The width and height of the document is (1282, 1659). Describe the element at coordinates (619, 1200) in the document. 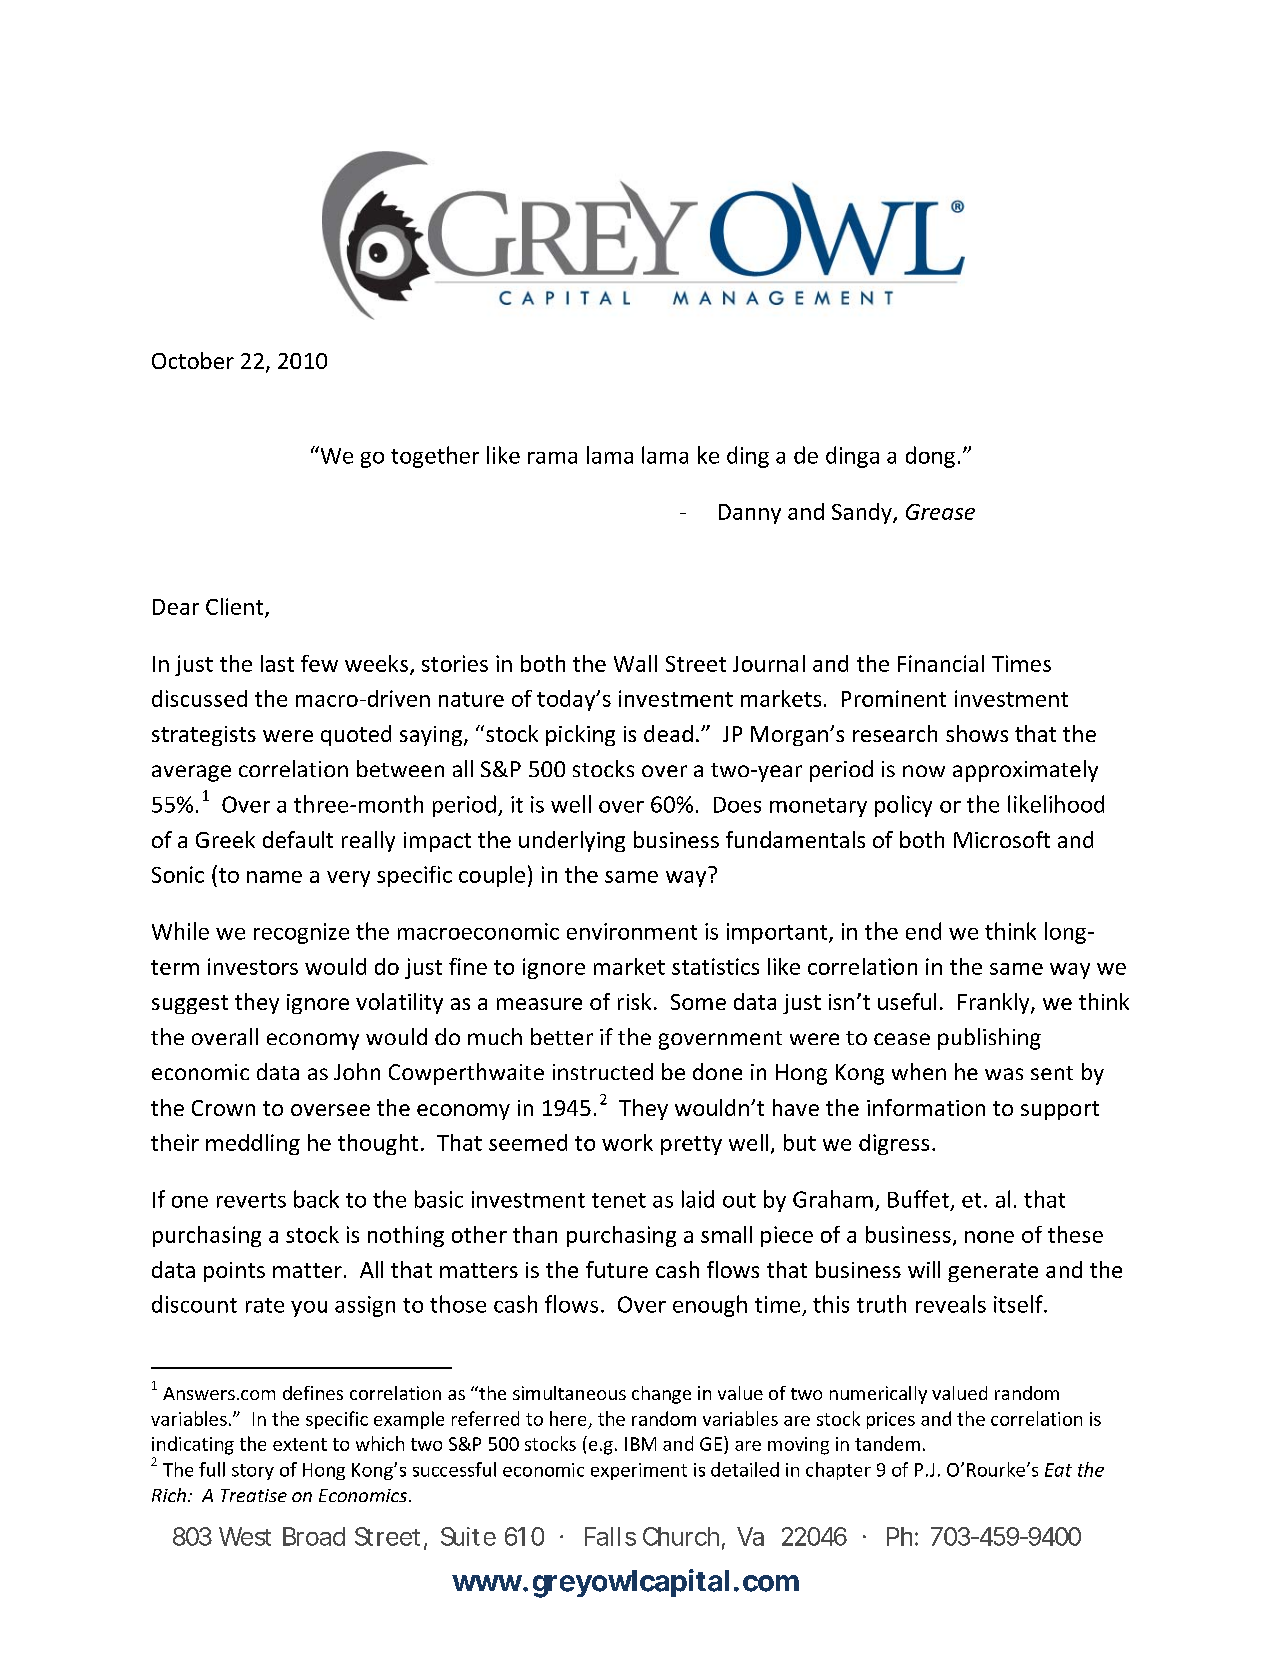

I see `tenet` at that location.
